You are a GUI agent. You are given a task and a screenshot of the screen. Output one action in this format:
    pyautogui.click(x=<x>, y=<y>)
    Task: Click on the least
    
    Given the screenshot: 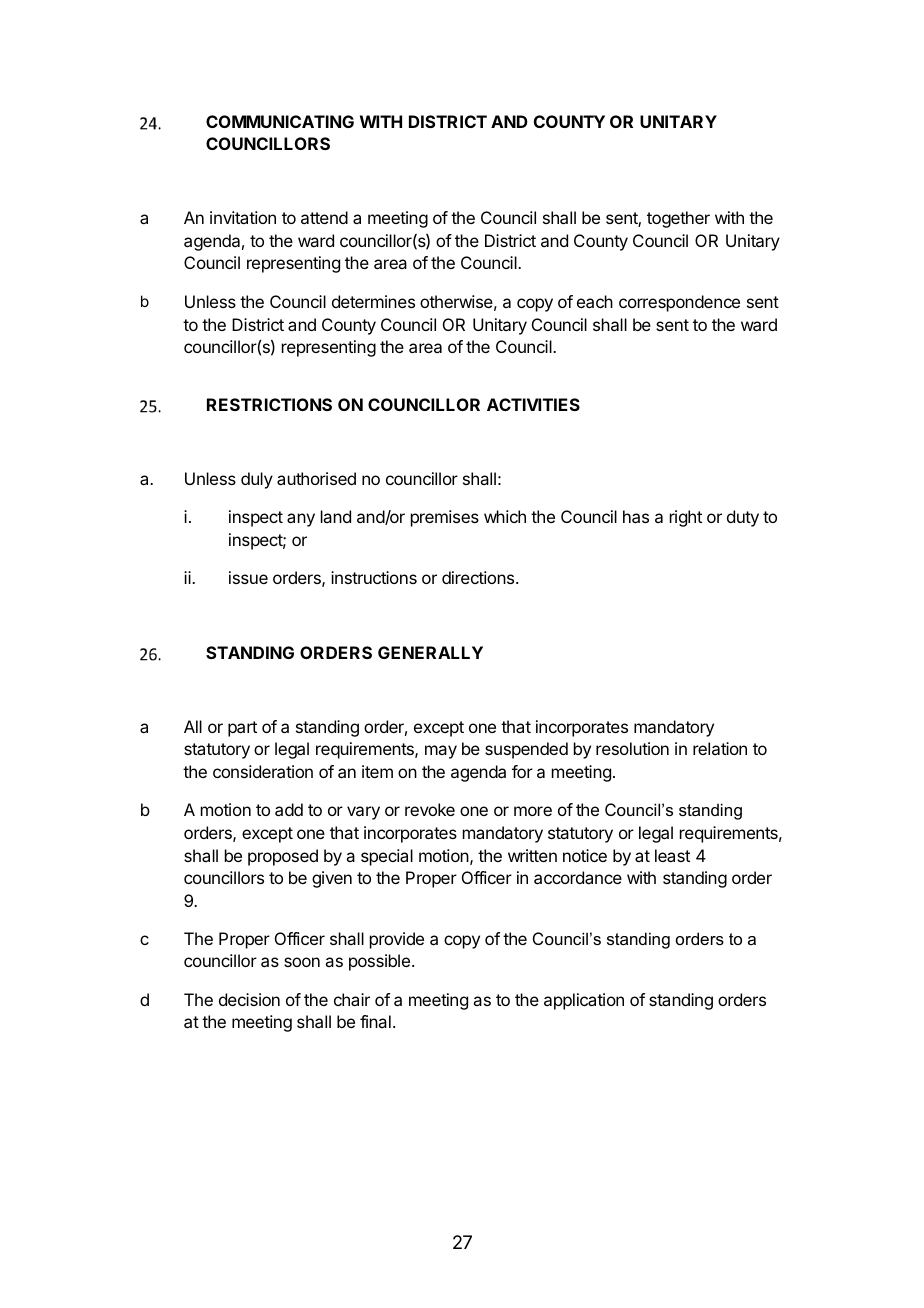 What is the action you would take?
    pyautogui.click(x=672, y=855)
